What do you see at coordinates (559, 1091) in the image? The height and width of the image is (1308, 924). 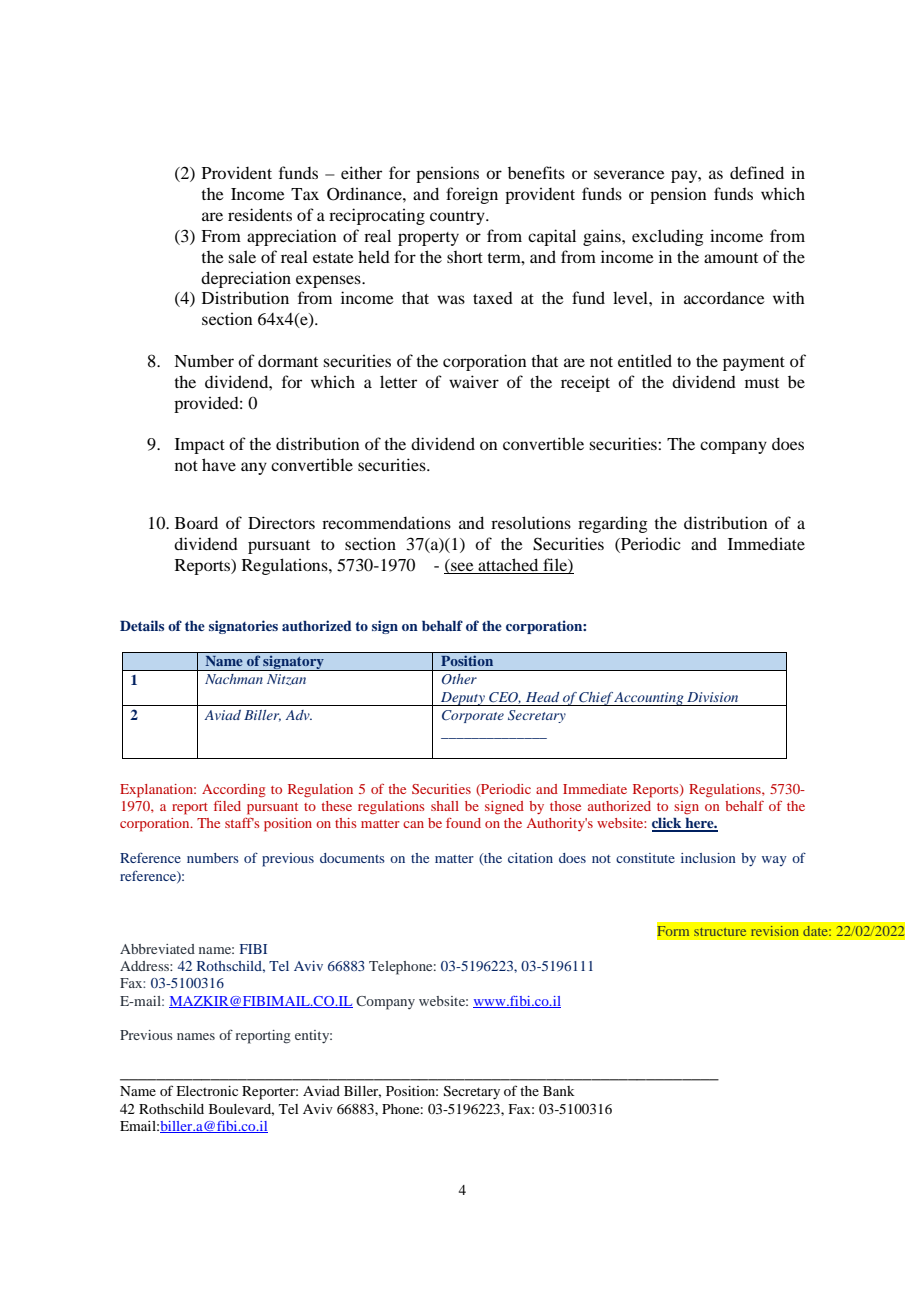 I see `Bank` at bounding box center [559, 1091].
